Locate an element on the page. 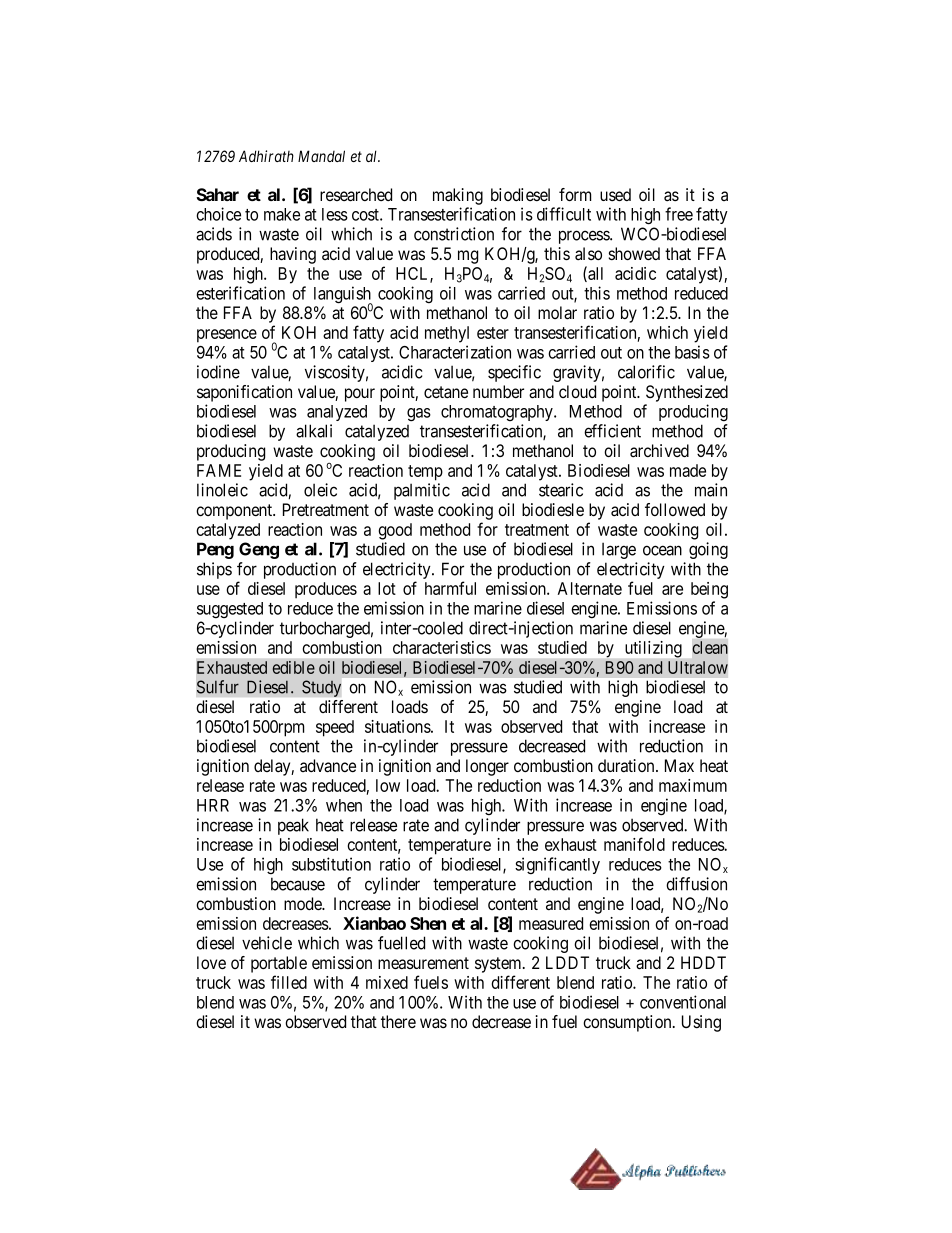 This image has height=1233, width=952. speed is located at coordinates (335, 728).
